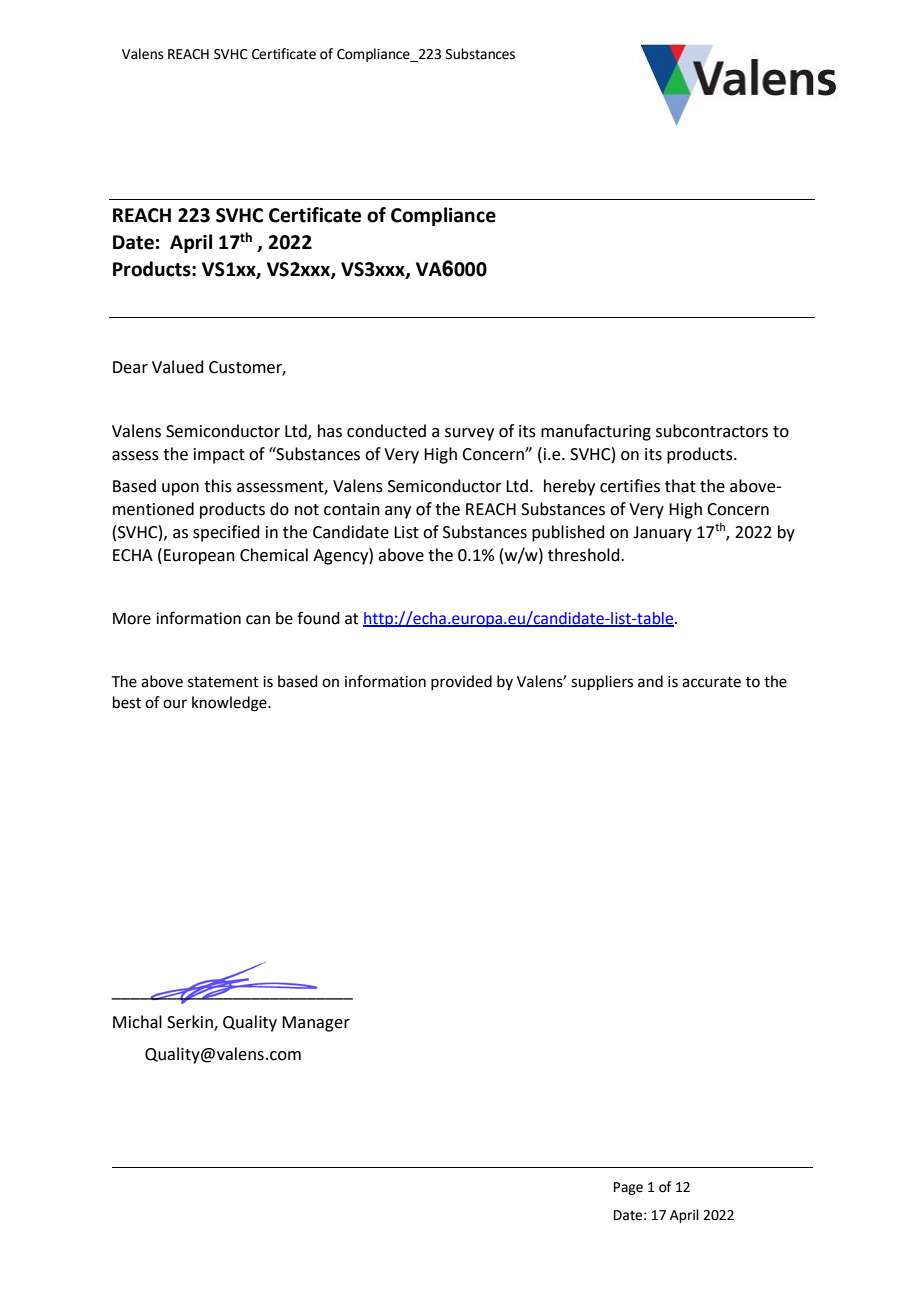  Describe the element at coordinates (461, 682) in the screenshot. I see `provided` at that location.
